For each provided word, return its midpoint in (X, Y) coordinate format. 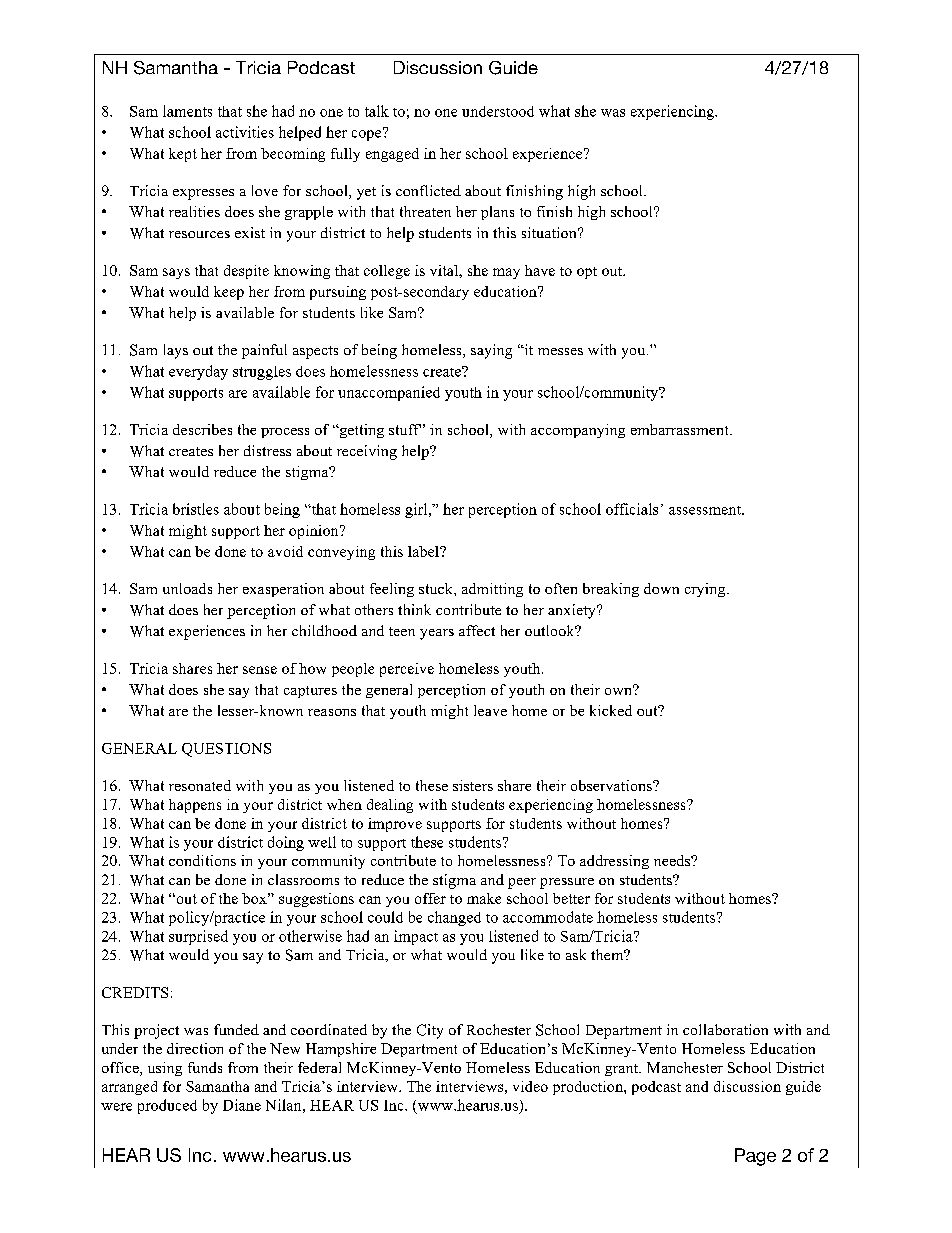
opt (587, 273)
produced (167, 1106)
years (437, 634)
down (661, 588)
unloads (187, 588)
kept (183, 155)
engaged (392, 155)
